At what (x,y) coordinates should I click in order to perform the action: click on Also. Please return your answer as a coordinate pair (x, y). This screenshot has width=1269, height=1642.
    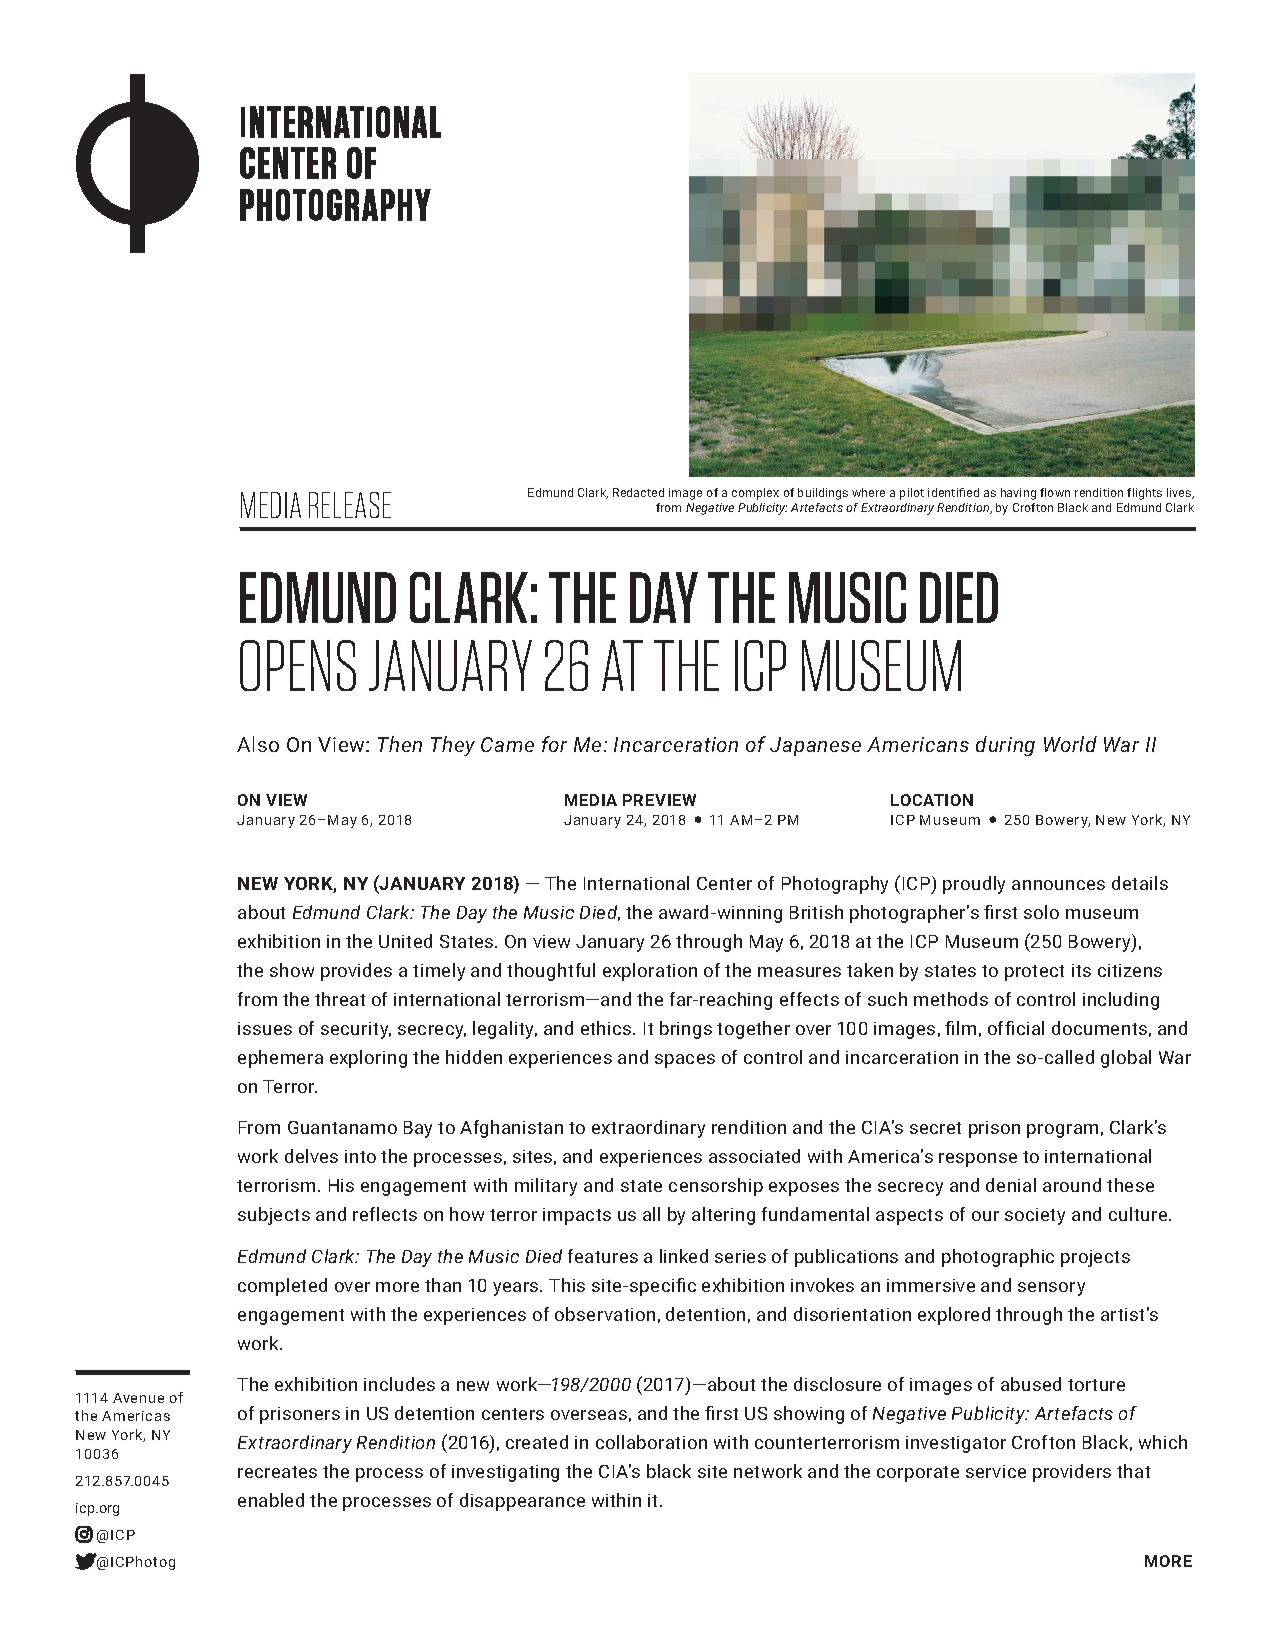
    Looking at the image, I should click on (258, 744).
